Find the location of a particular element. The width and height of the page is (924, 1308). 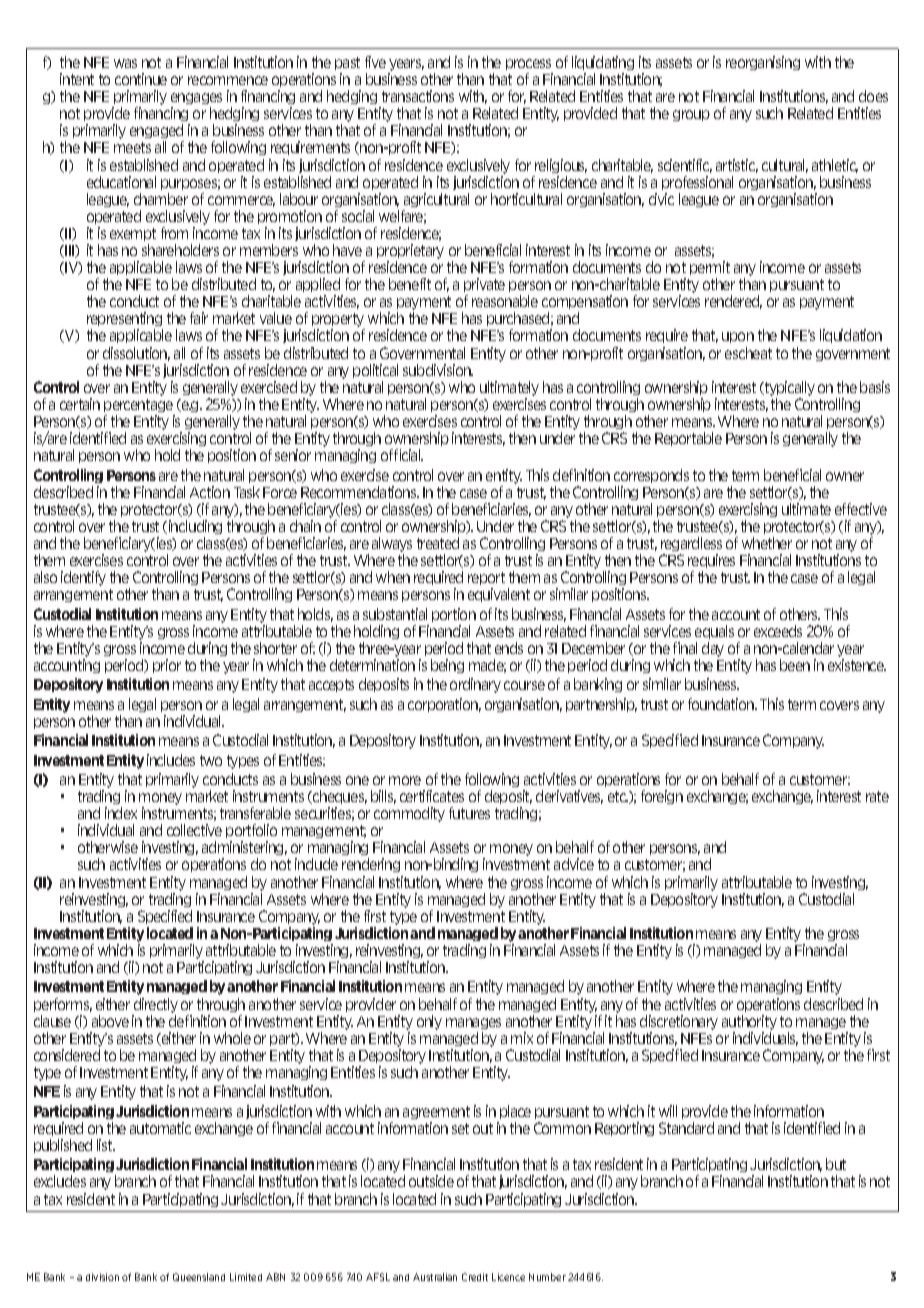

futures is located at coordinates (469, 813).
